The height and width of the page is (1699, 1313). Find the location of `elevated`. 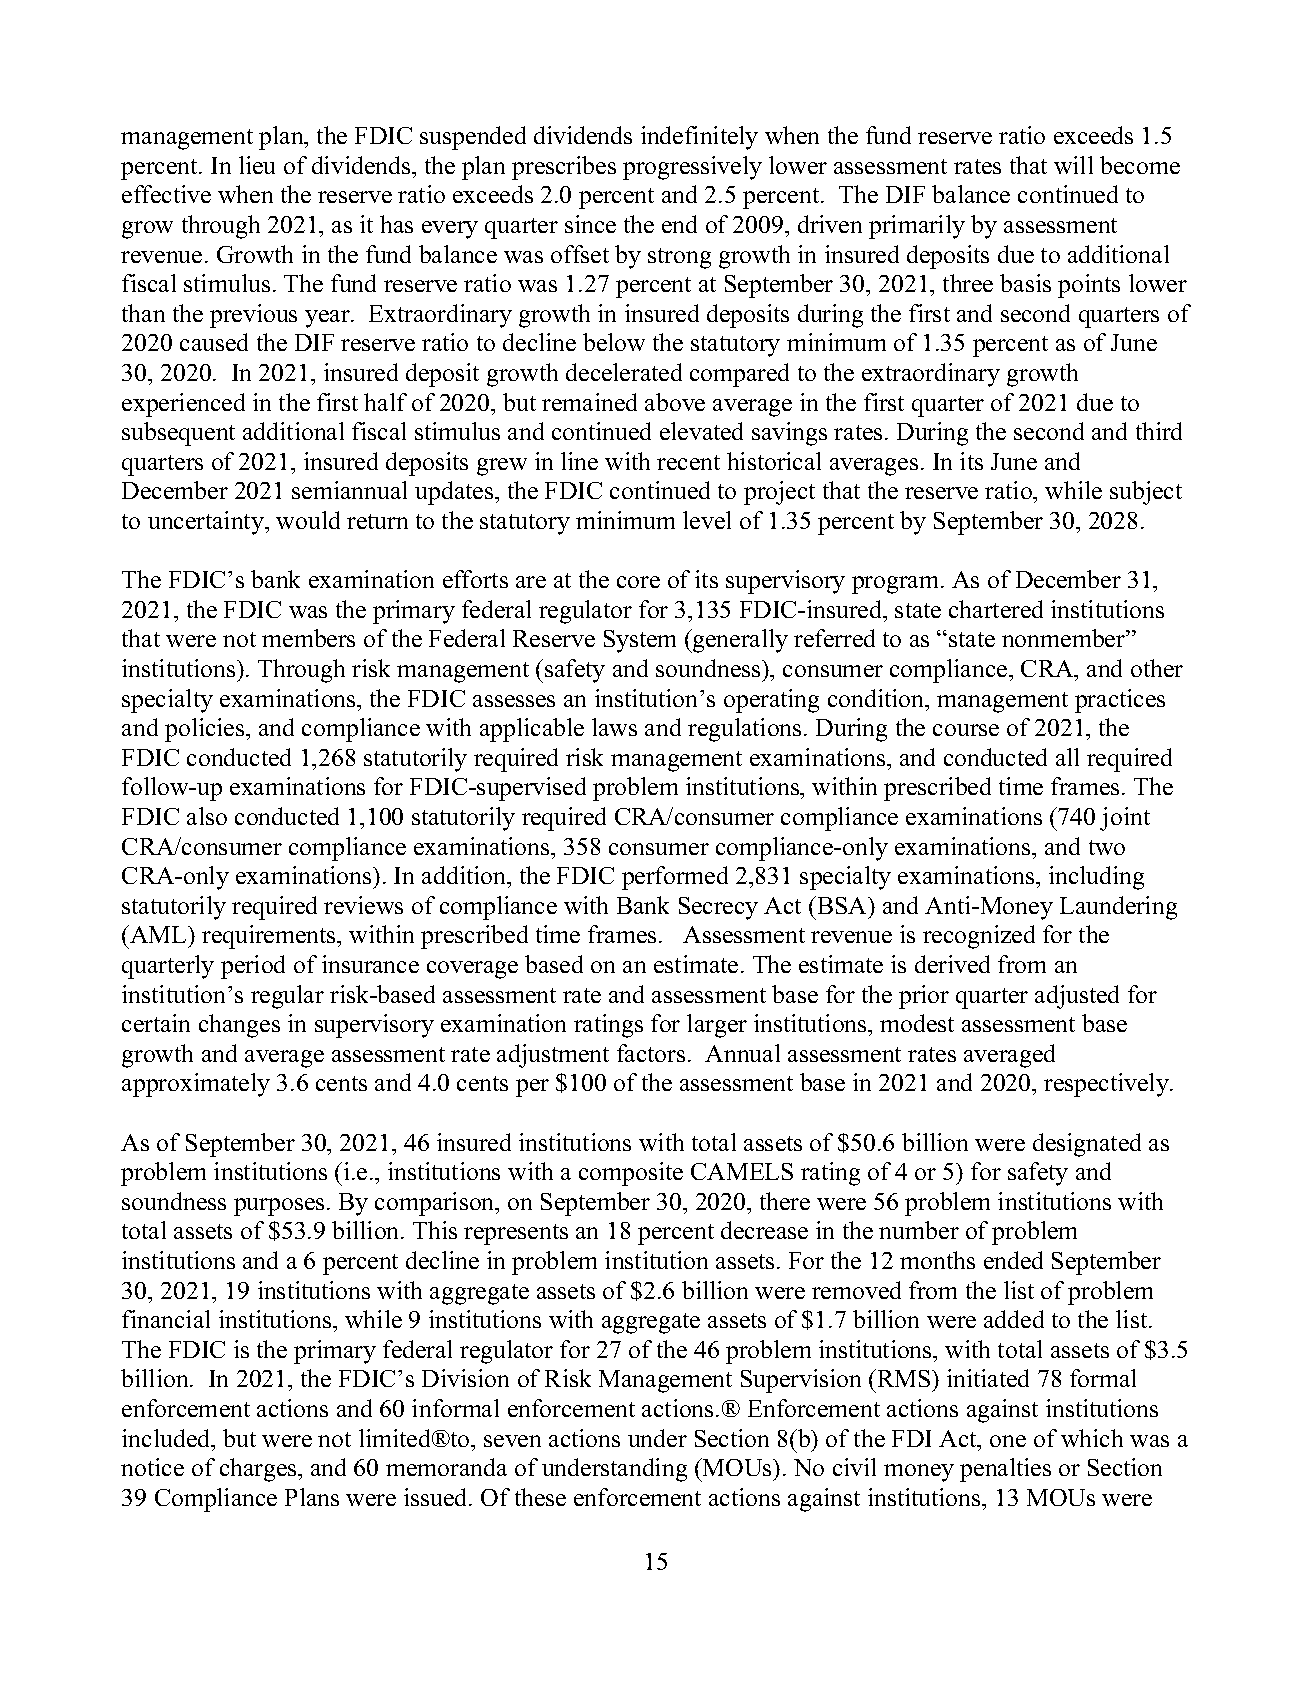

elevated is located at coordinates (701, 431).
